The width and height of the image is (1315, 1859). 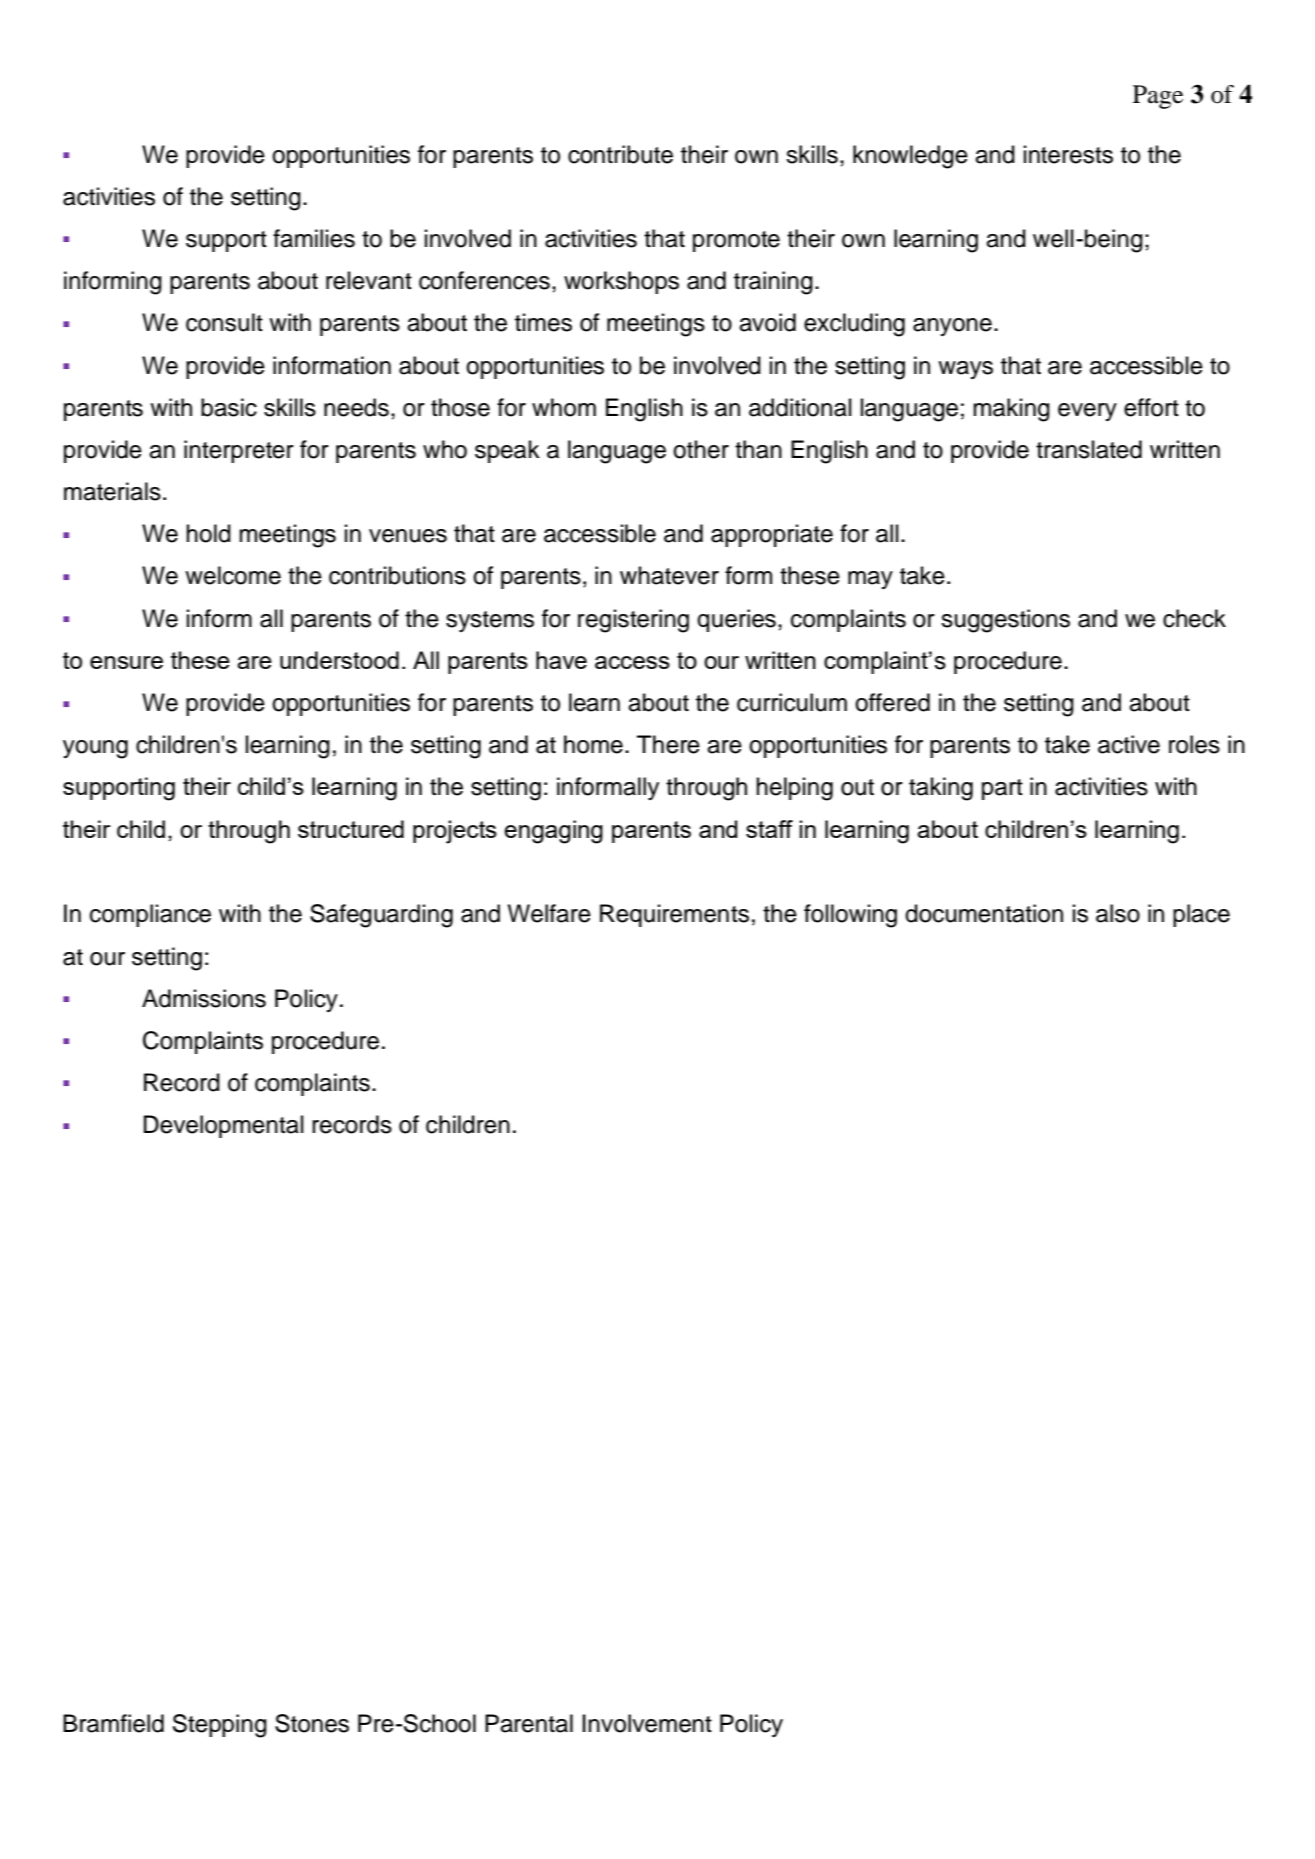 I want to click on Requirements, so click(x=674, y=915).
